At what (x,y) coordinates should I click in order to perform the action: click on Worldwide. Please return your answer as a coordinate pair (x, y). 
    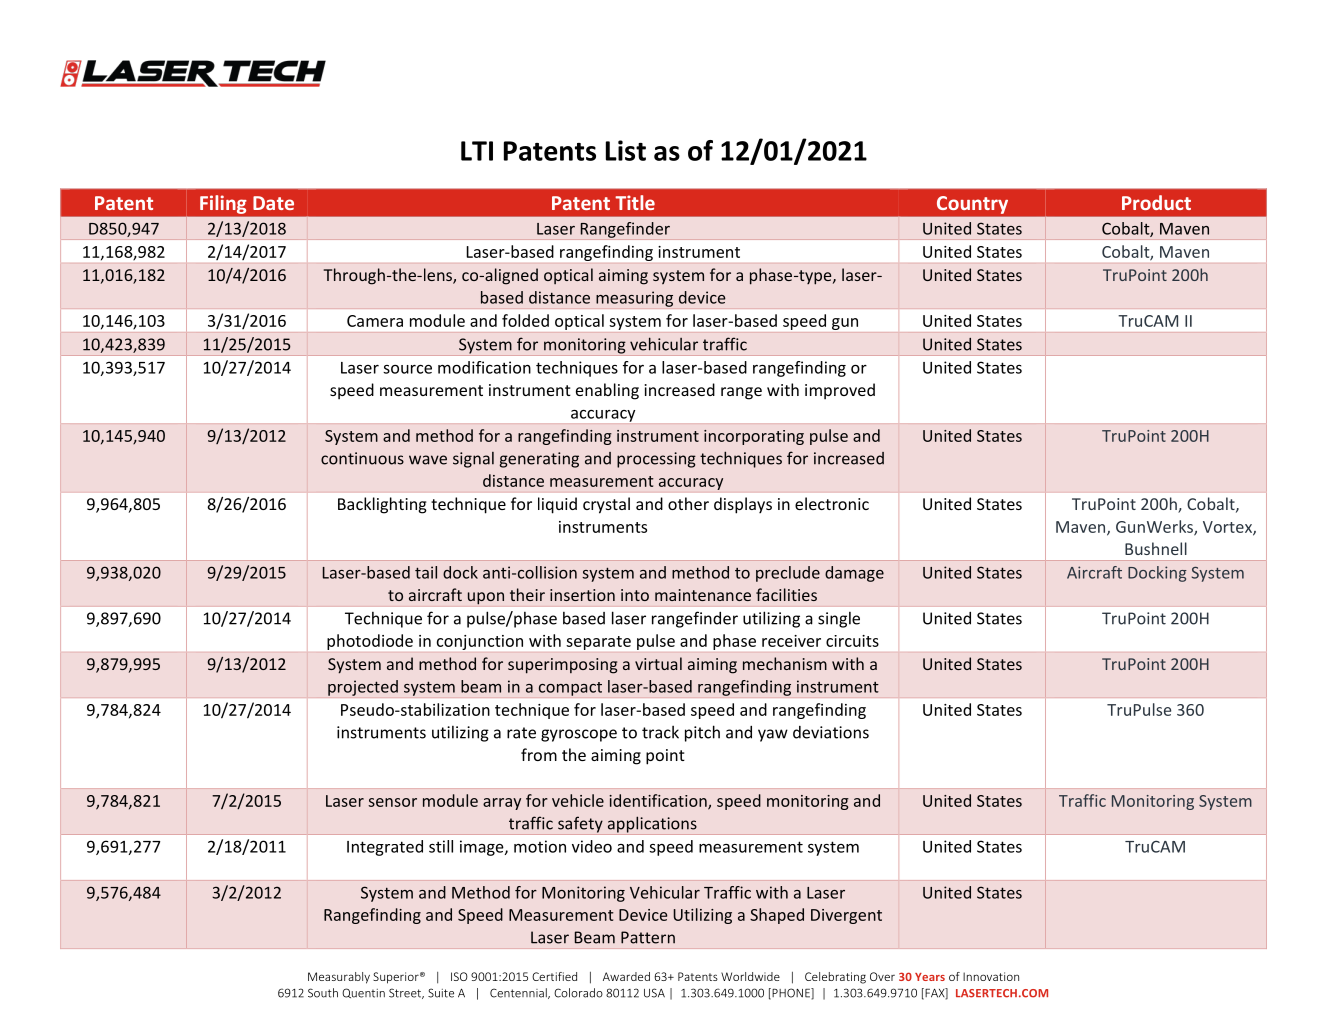
    Looking at the image, I should click on (750, 976).
